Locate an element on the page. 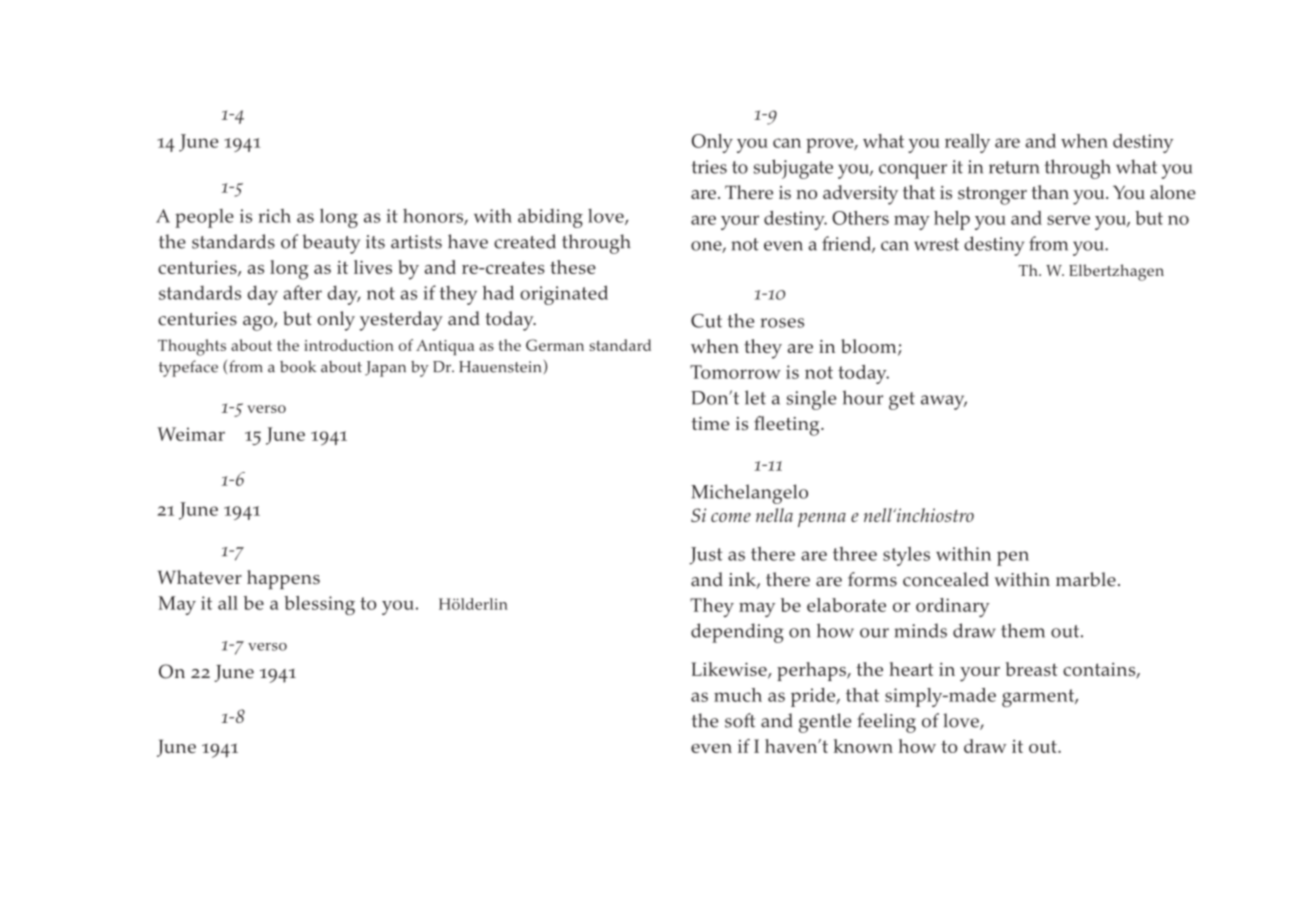 This document has height=924, width=1300. happens is located at coordinates (283, 580).
